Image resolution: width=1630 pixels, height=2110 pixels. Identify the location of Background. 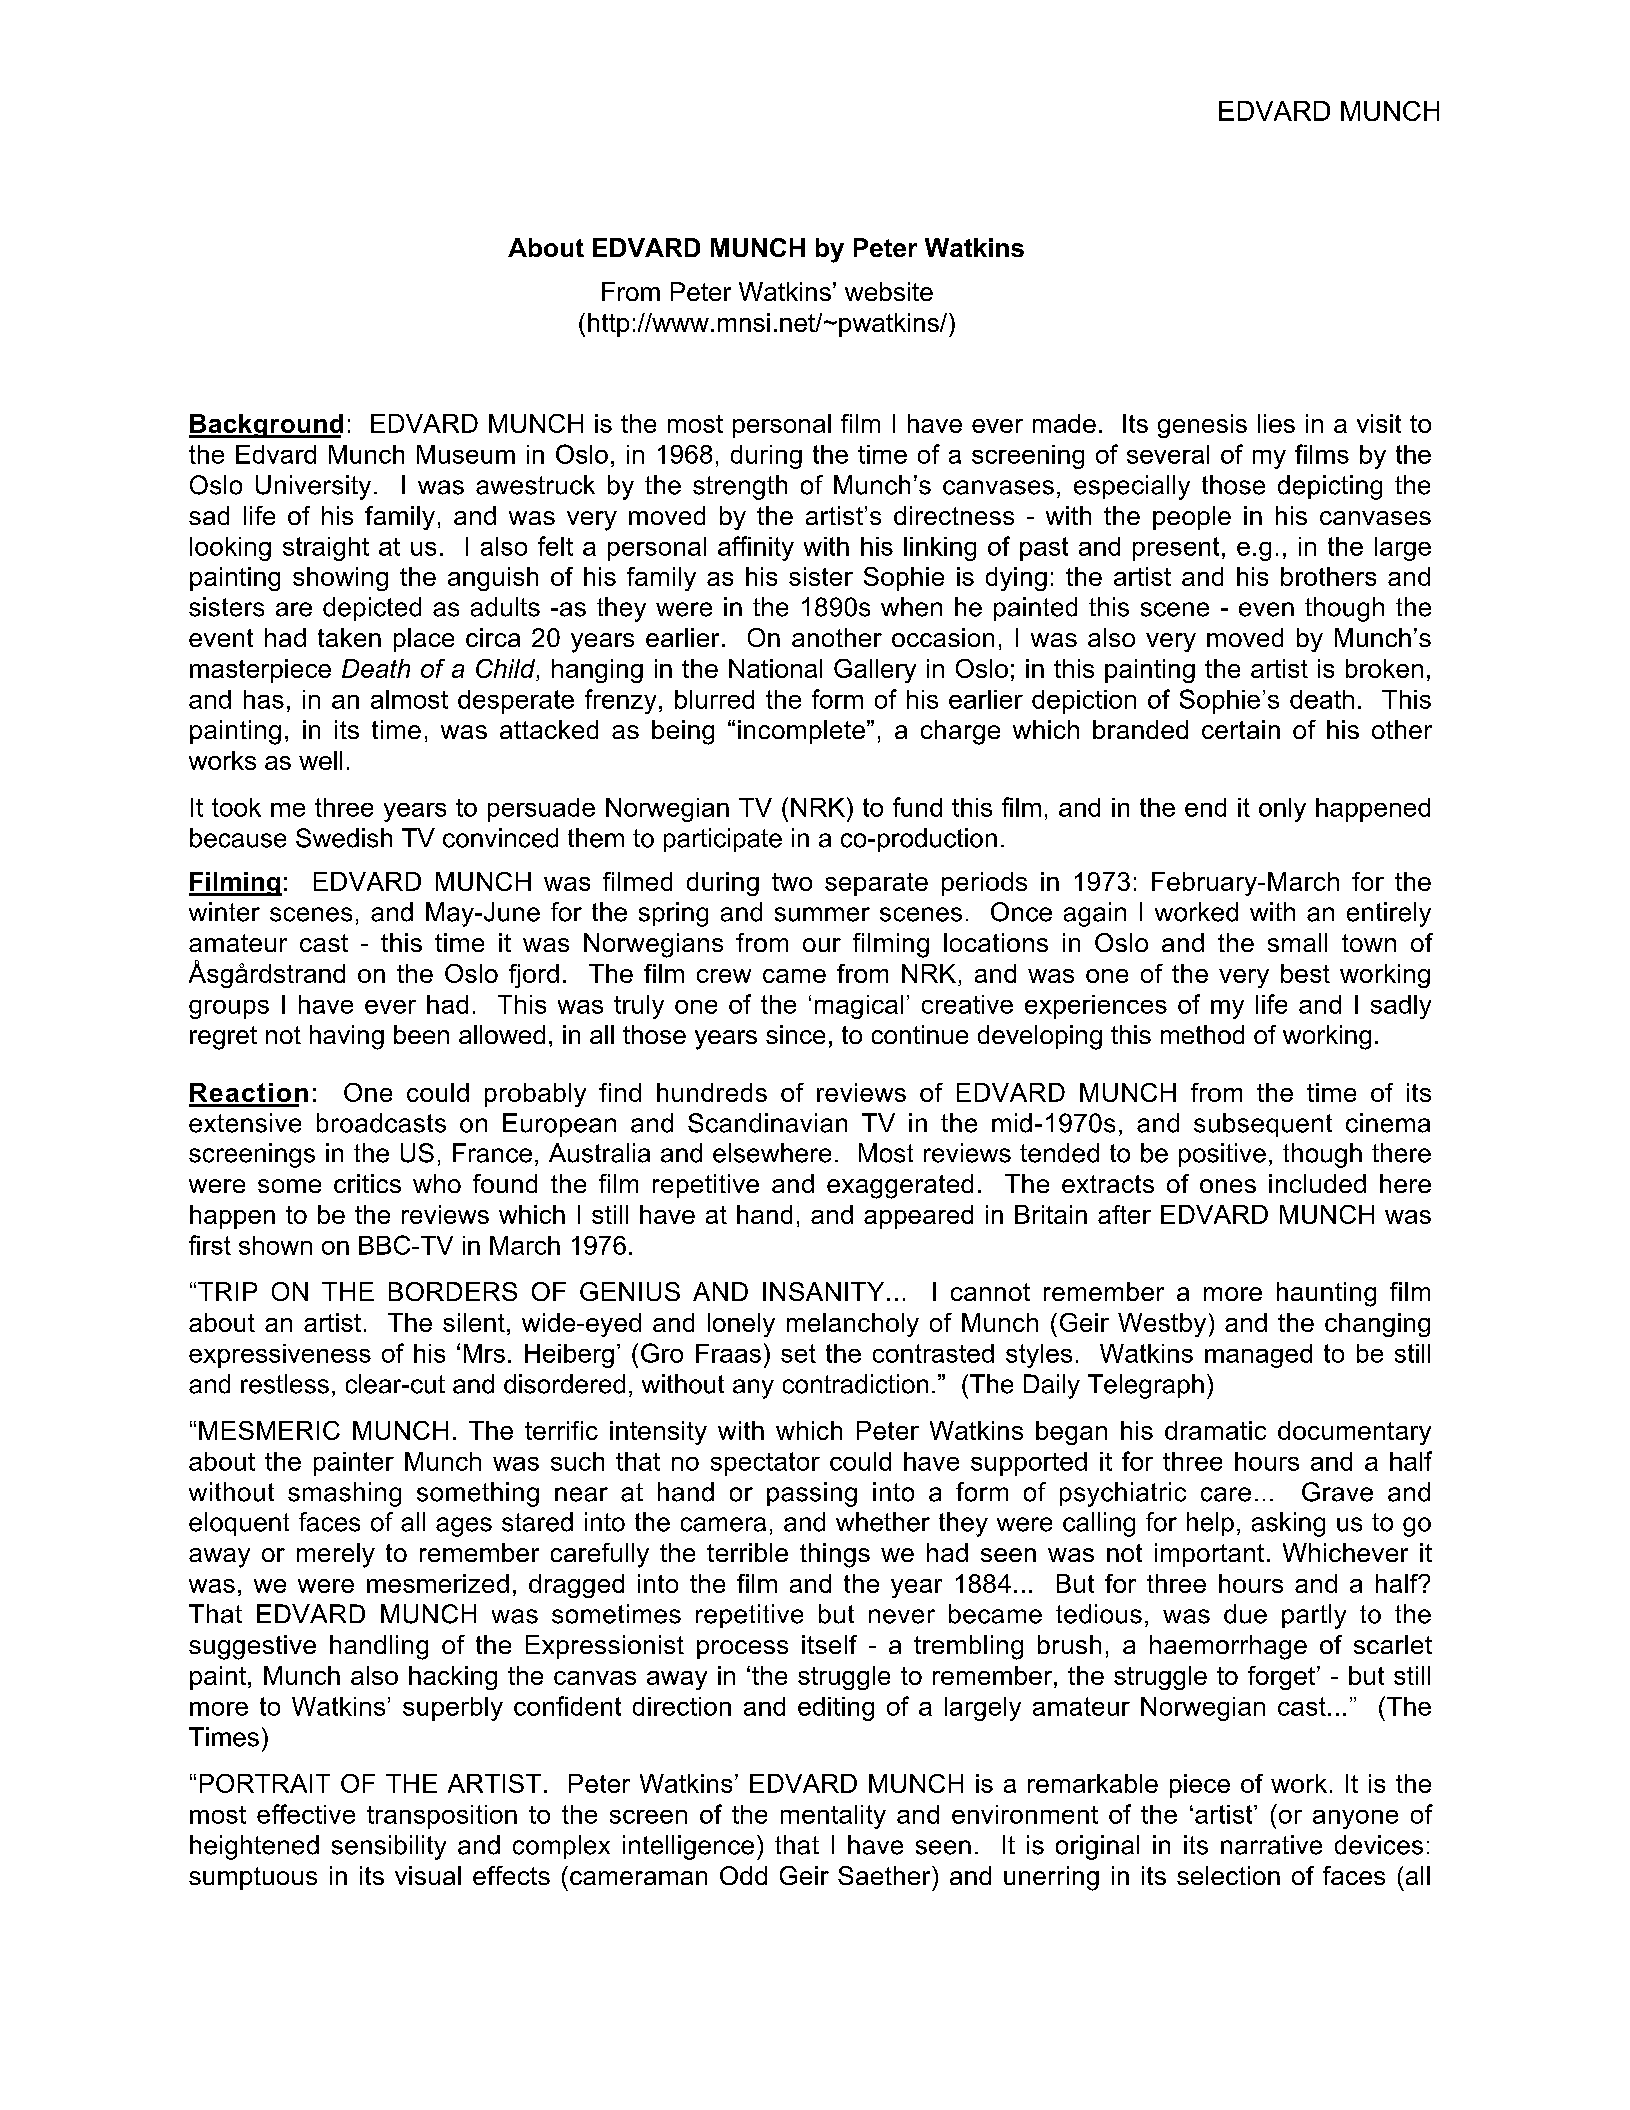
(266, 426).
